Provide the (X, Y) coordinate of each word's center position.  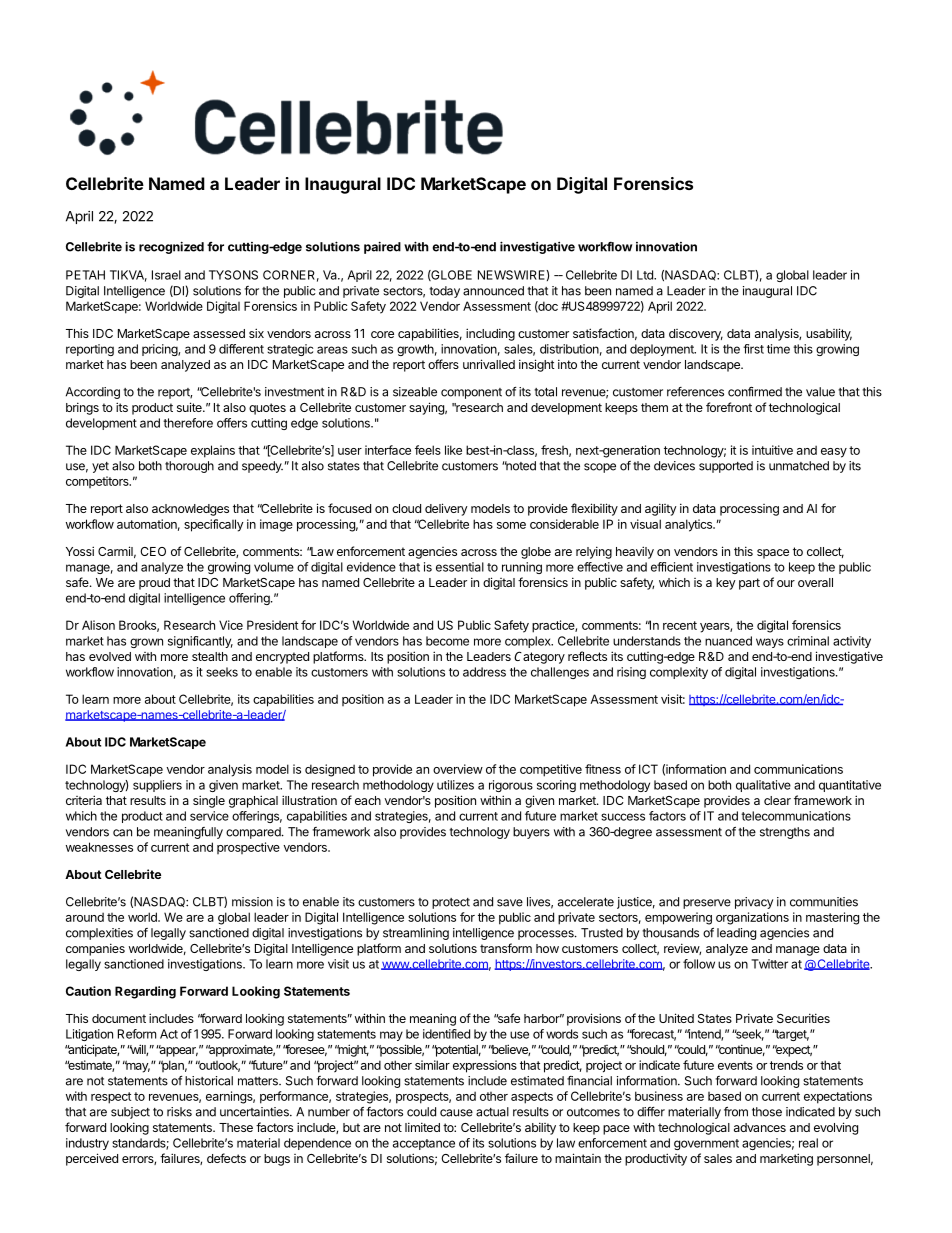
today (444, 292)
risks (179, 1112)
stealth (210, 656)
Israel (166, 275)
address (484, 672)
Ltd (646, 275)
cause (456, 1113)
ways (770, 643)
